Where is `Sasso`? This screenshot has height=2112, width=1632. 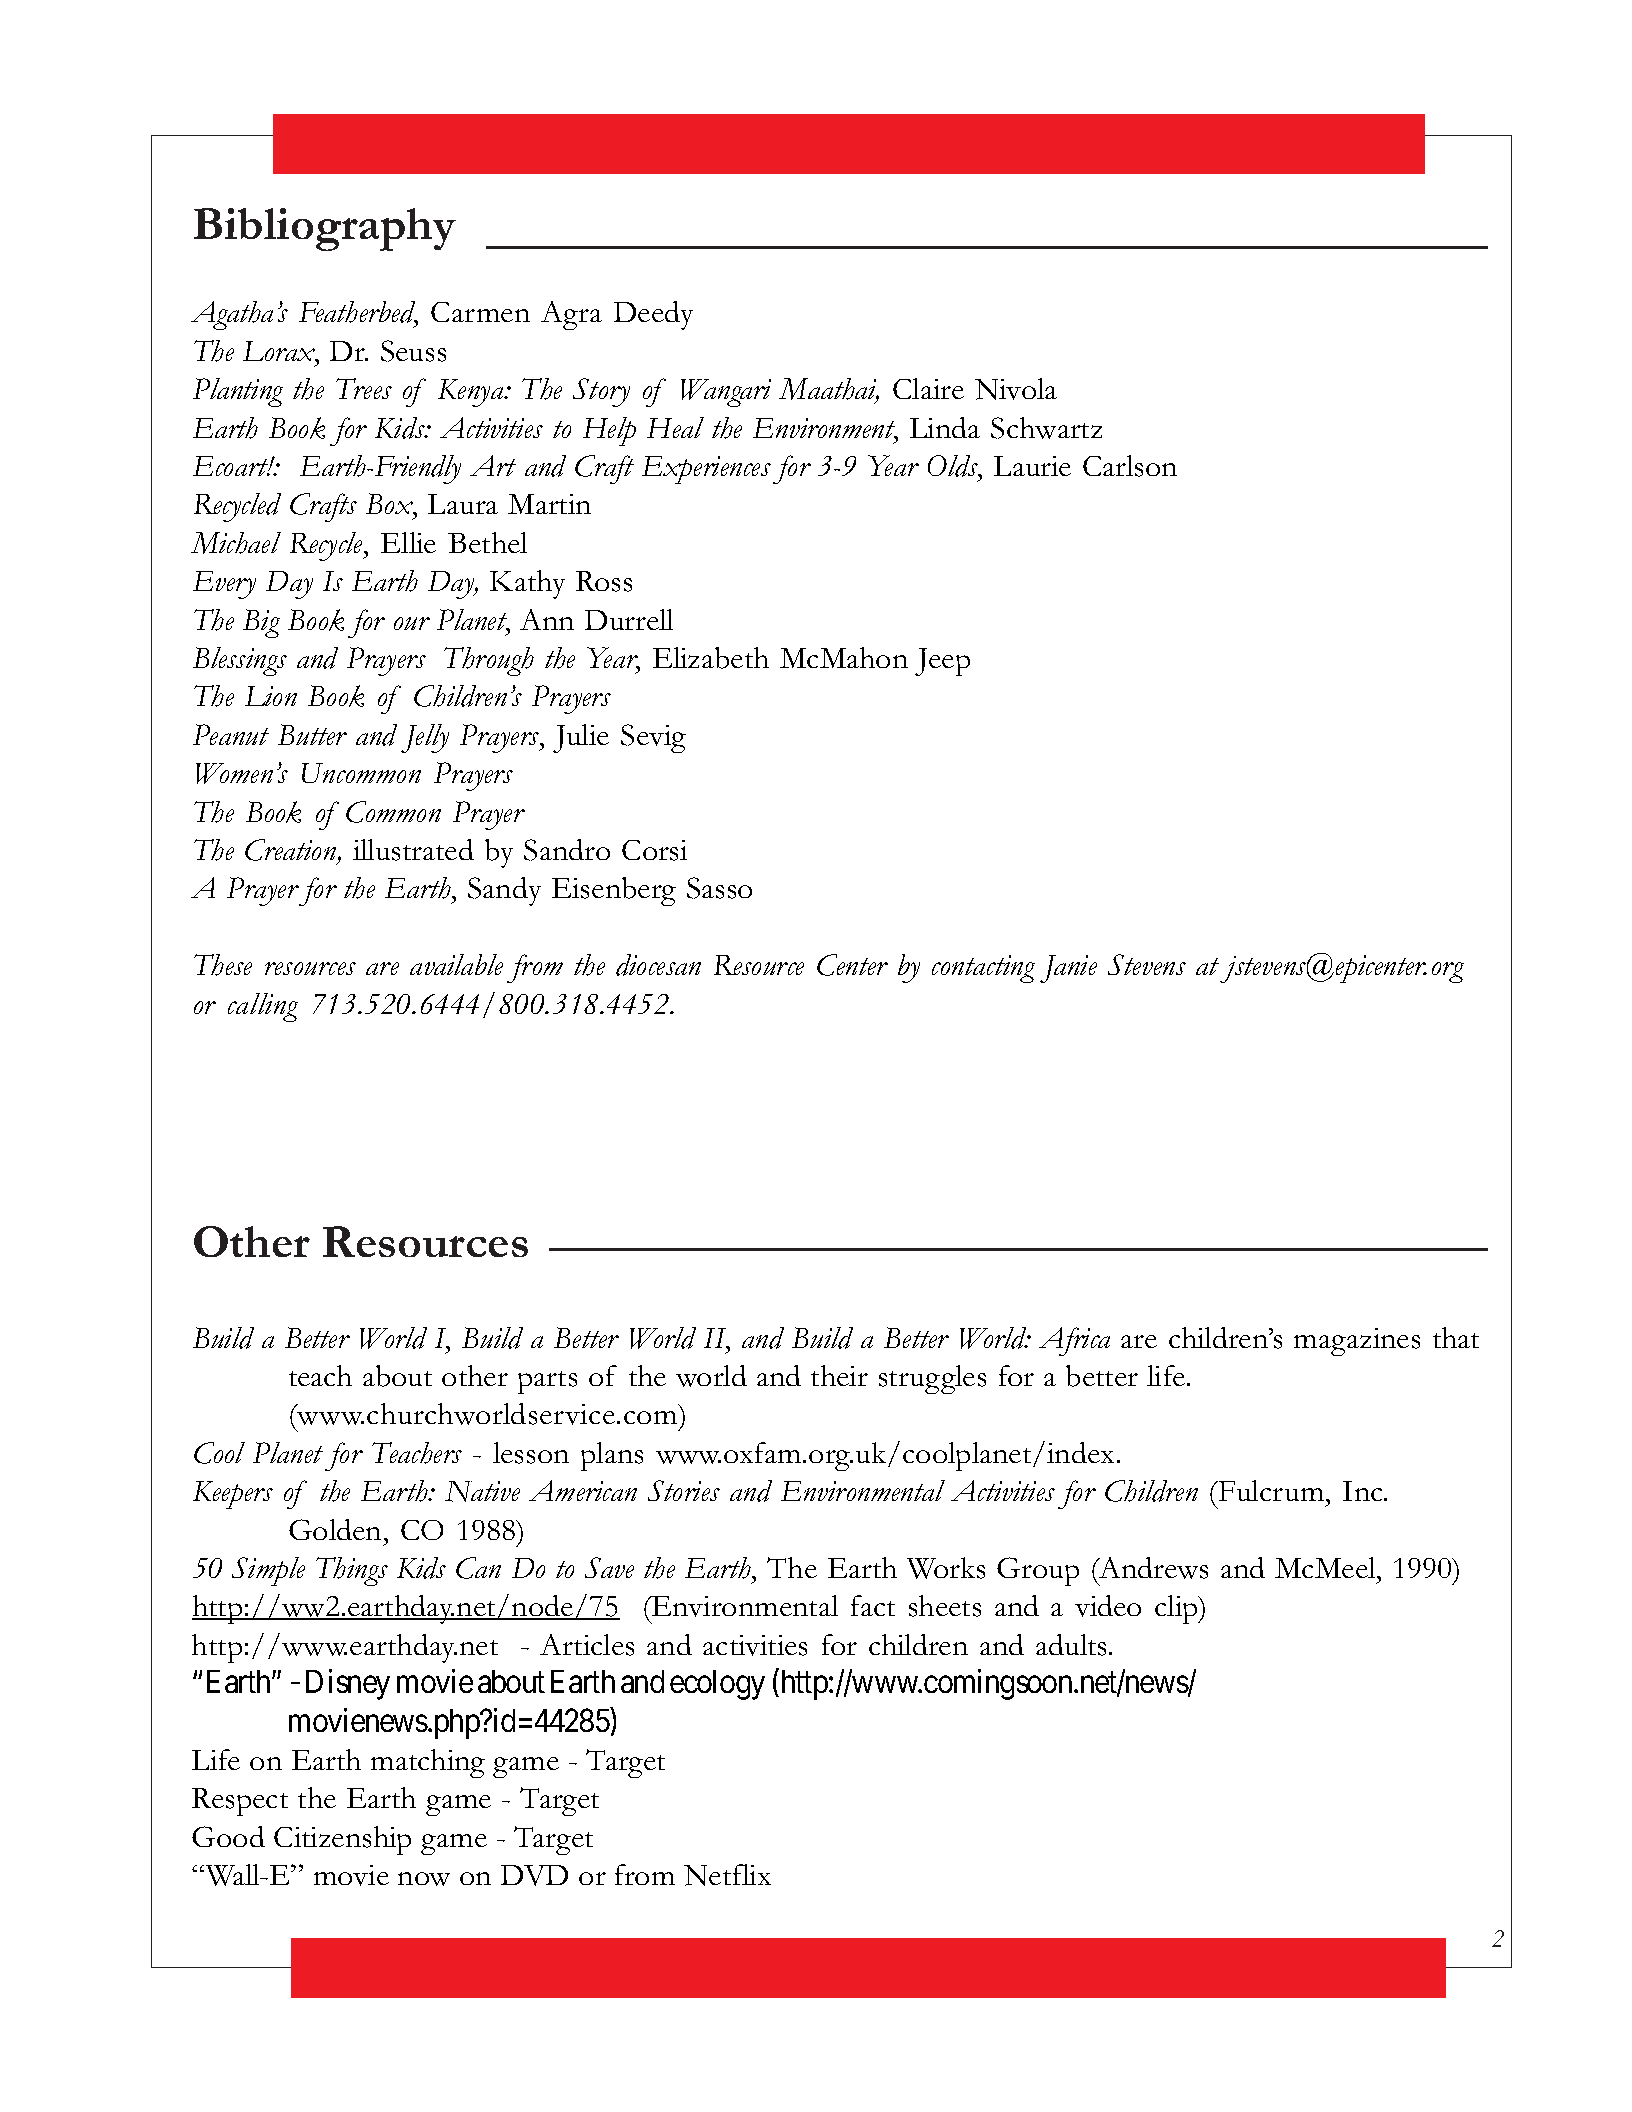 Sasso is located at coordinates (719, 888).
